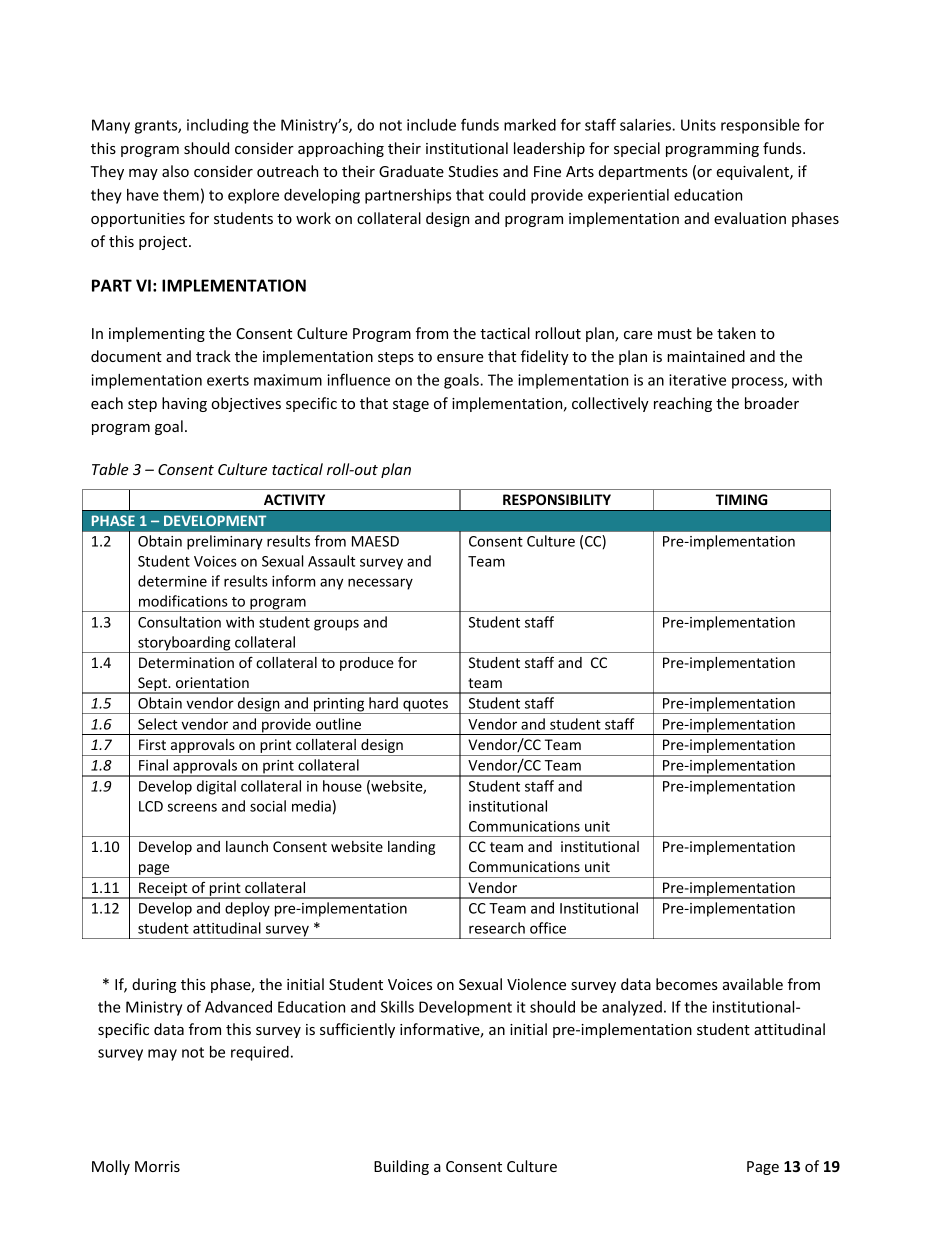  I want to click on also, so click(175, 171).
